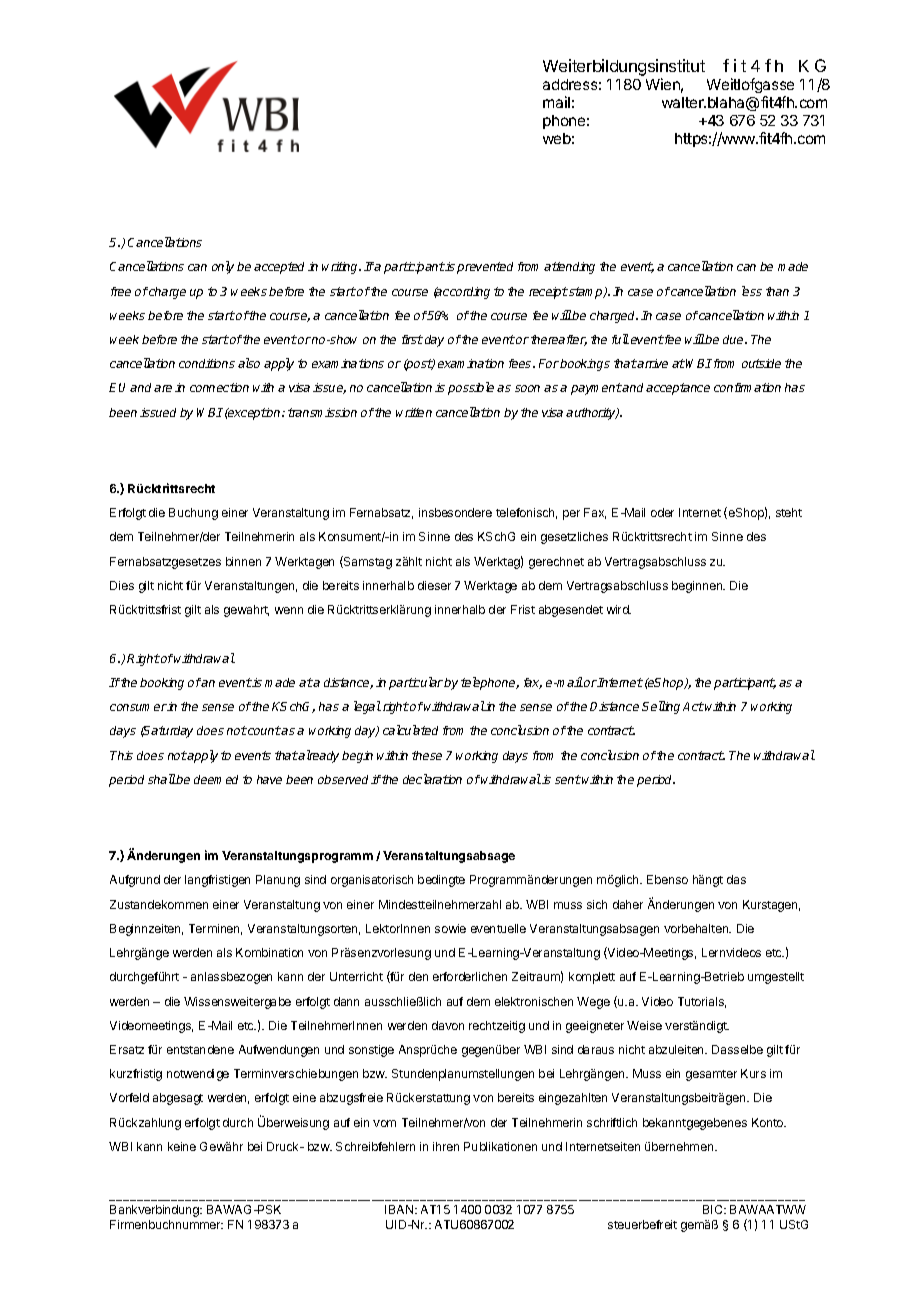 The width and height of the image is (924, 1307). Describe the element at coordinates (412, 339) in the image. I see `first` at that location.
